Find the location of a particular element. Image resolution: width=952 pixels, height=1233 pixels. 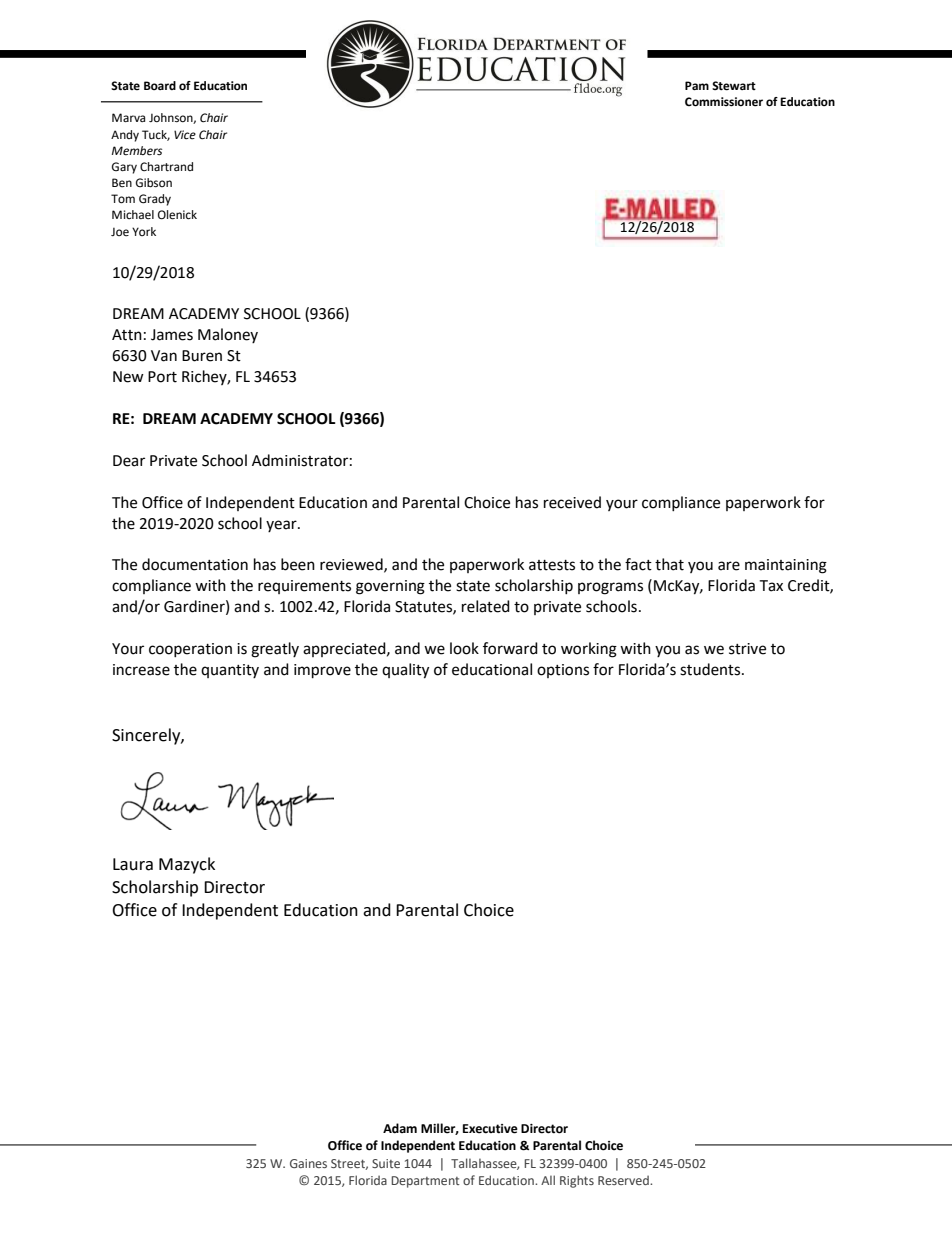

Gaines is located at coordinates (308, 1163).
